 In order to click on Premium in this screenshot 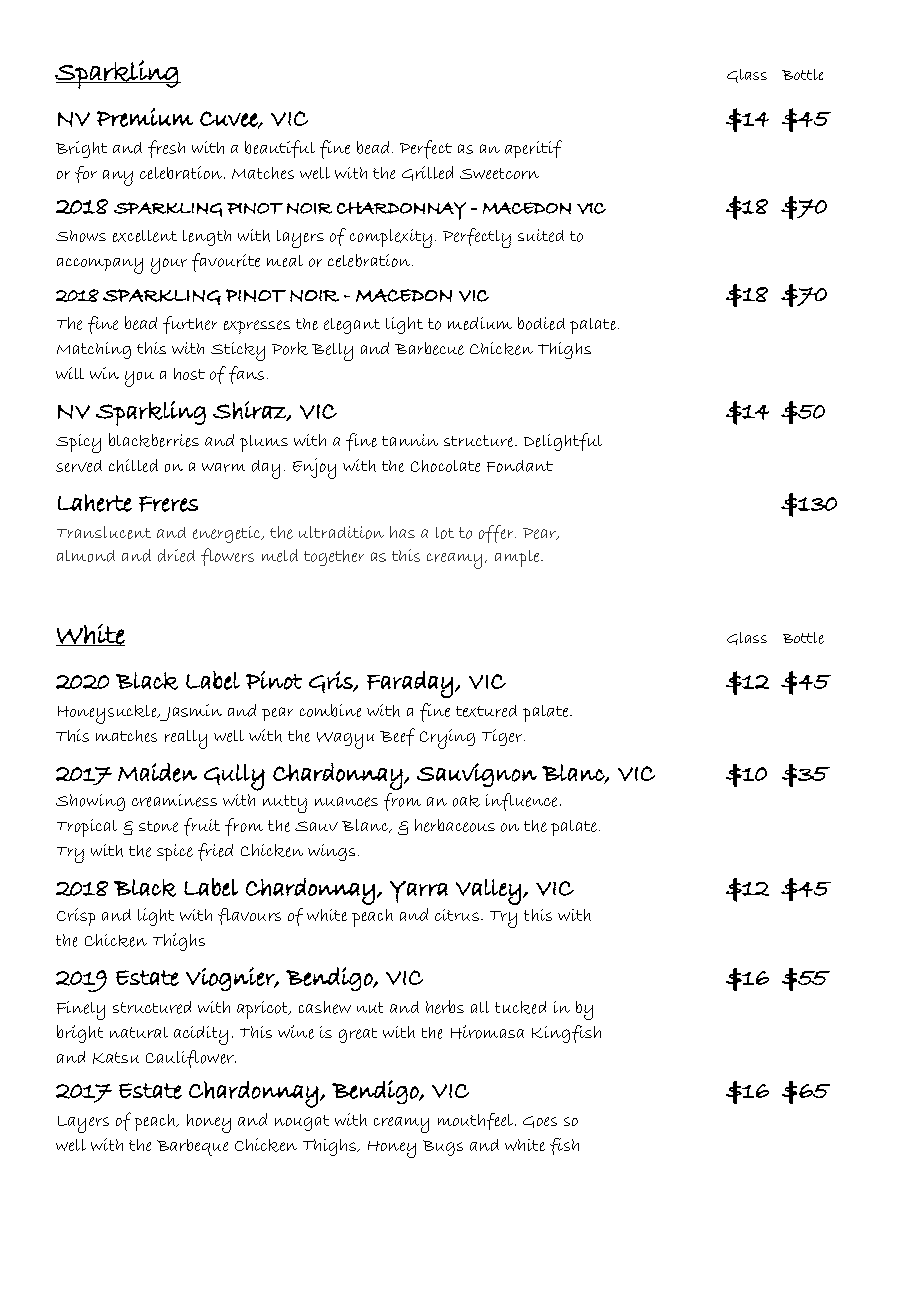, I will do `click(145, 117)`.
